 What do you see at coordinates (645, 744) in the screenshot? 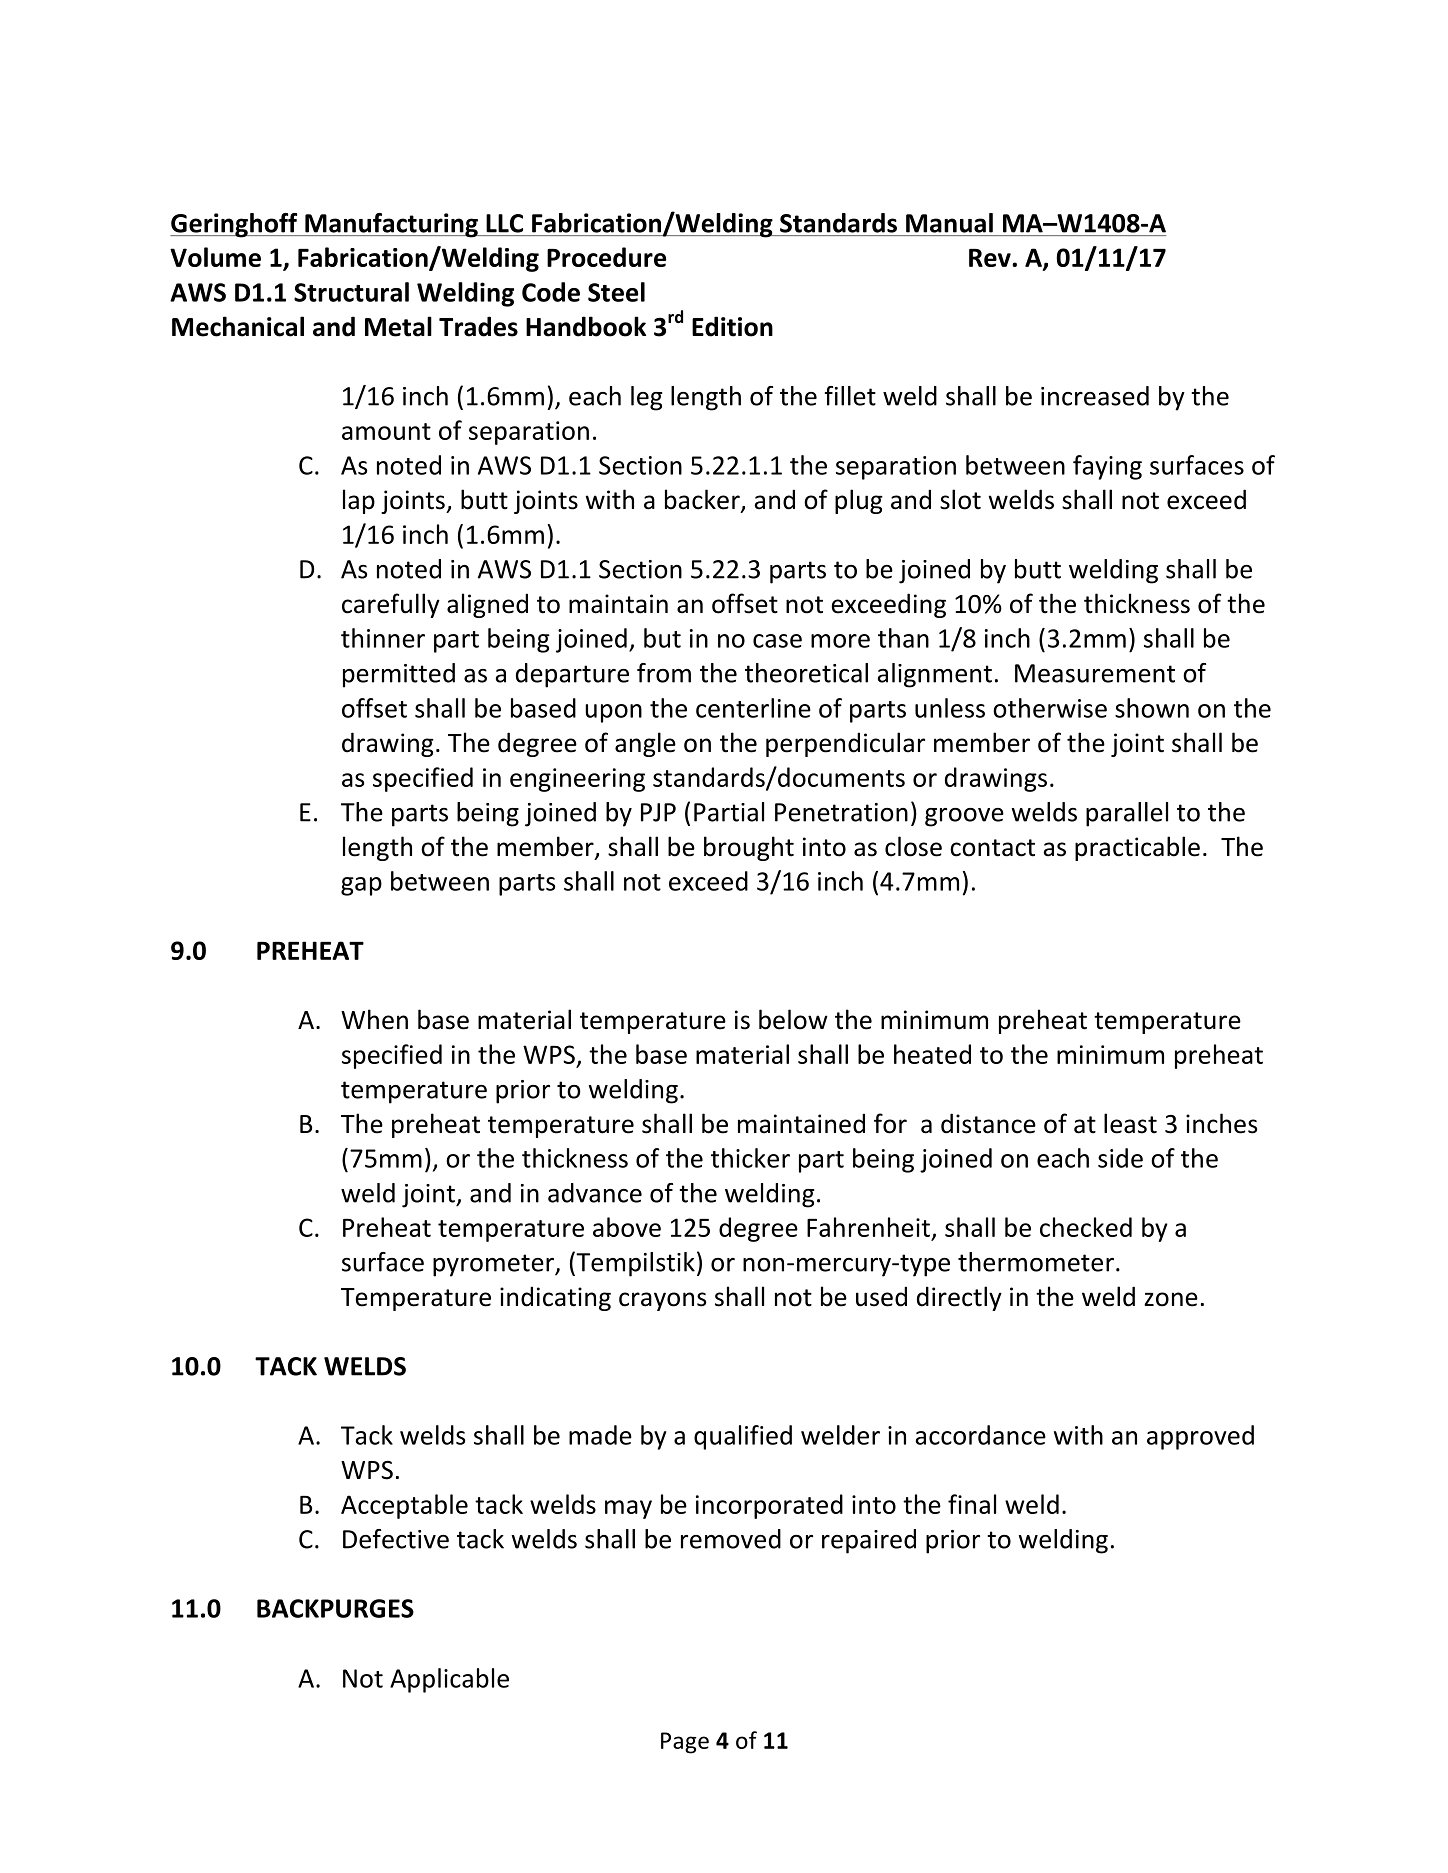
I see `angle` at bounding box center [645, 744].
